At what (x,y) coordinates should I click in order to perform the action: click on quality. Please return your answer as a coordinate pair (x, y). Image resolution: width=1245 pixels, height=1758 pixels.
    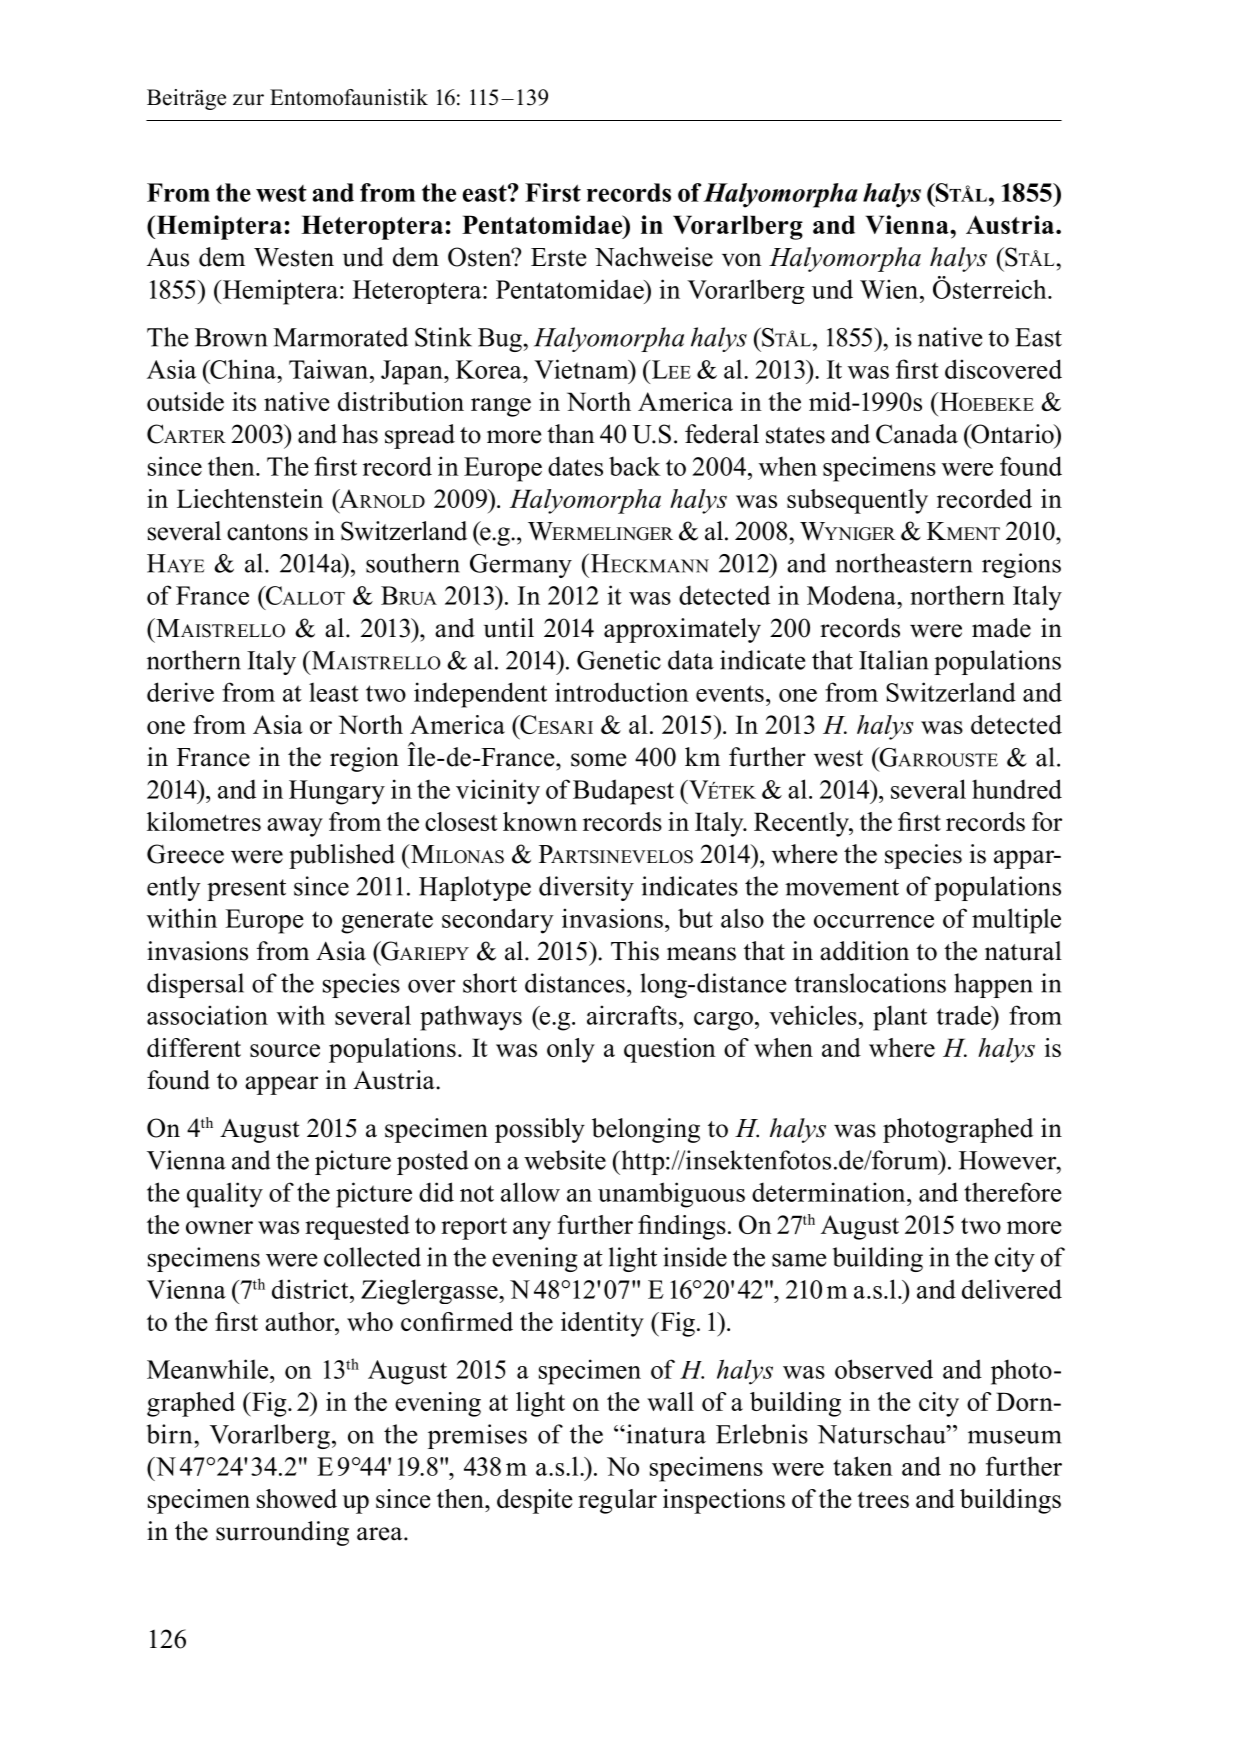
    Looking at the image, I should click on (225, 1195).
